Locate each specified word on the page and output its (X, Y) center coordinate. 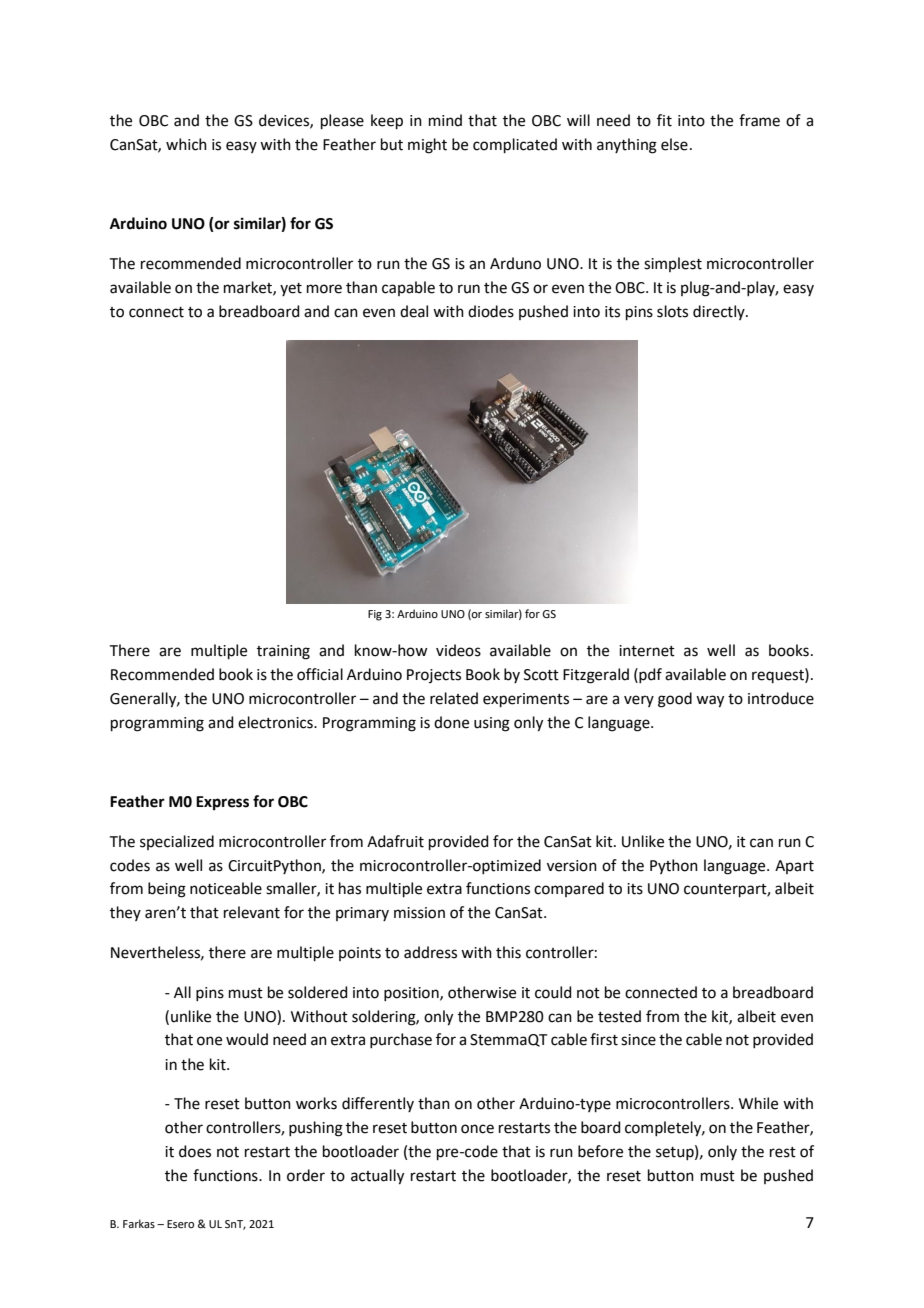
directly (720, 312)
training (283, 652)
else (674, 144)
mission (419, 913)
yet (291, 289)
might (427, 146)
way (710, 701)
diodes (491, 311)
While (758, 1103)
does (195, 1151)
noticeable (226, 888)
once (477, 1129)
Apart (794, 867)
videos (458, 650)
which (186, 144)
